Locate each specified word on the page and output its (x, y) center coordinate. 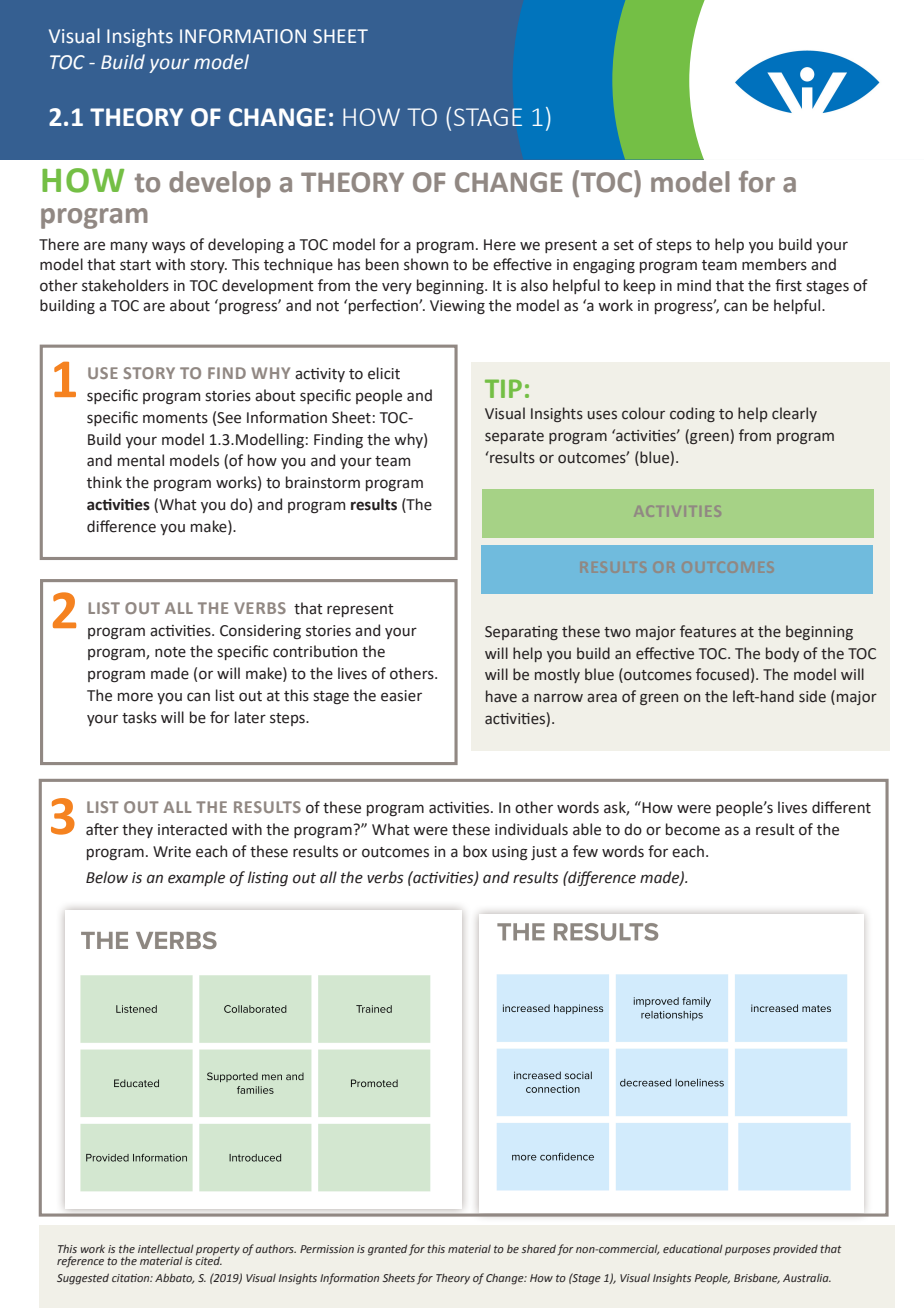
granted (387, 1250)
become (693, 829)
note (170, 652)
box (475, 851)
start (135, 265)
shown (426, 264)
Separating (521, 633)
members (774, 264)
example (196, 878)
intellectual (166, 1249)
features (708, 631)
